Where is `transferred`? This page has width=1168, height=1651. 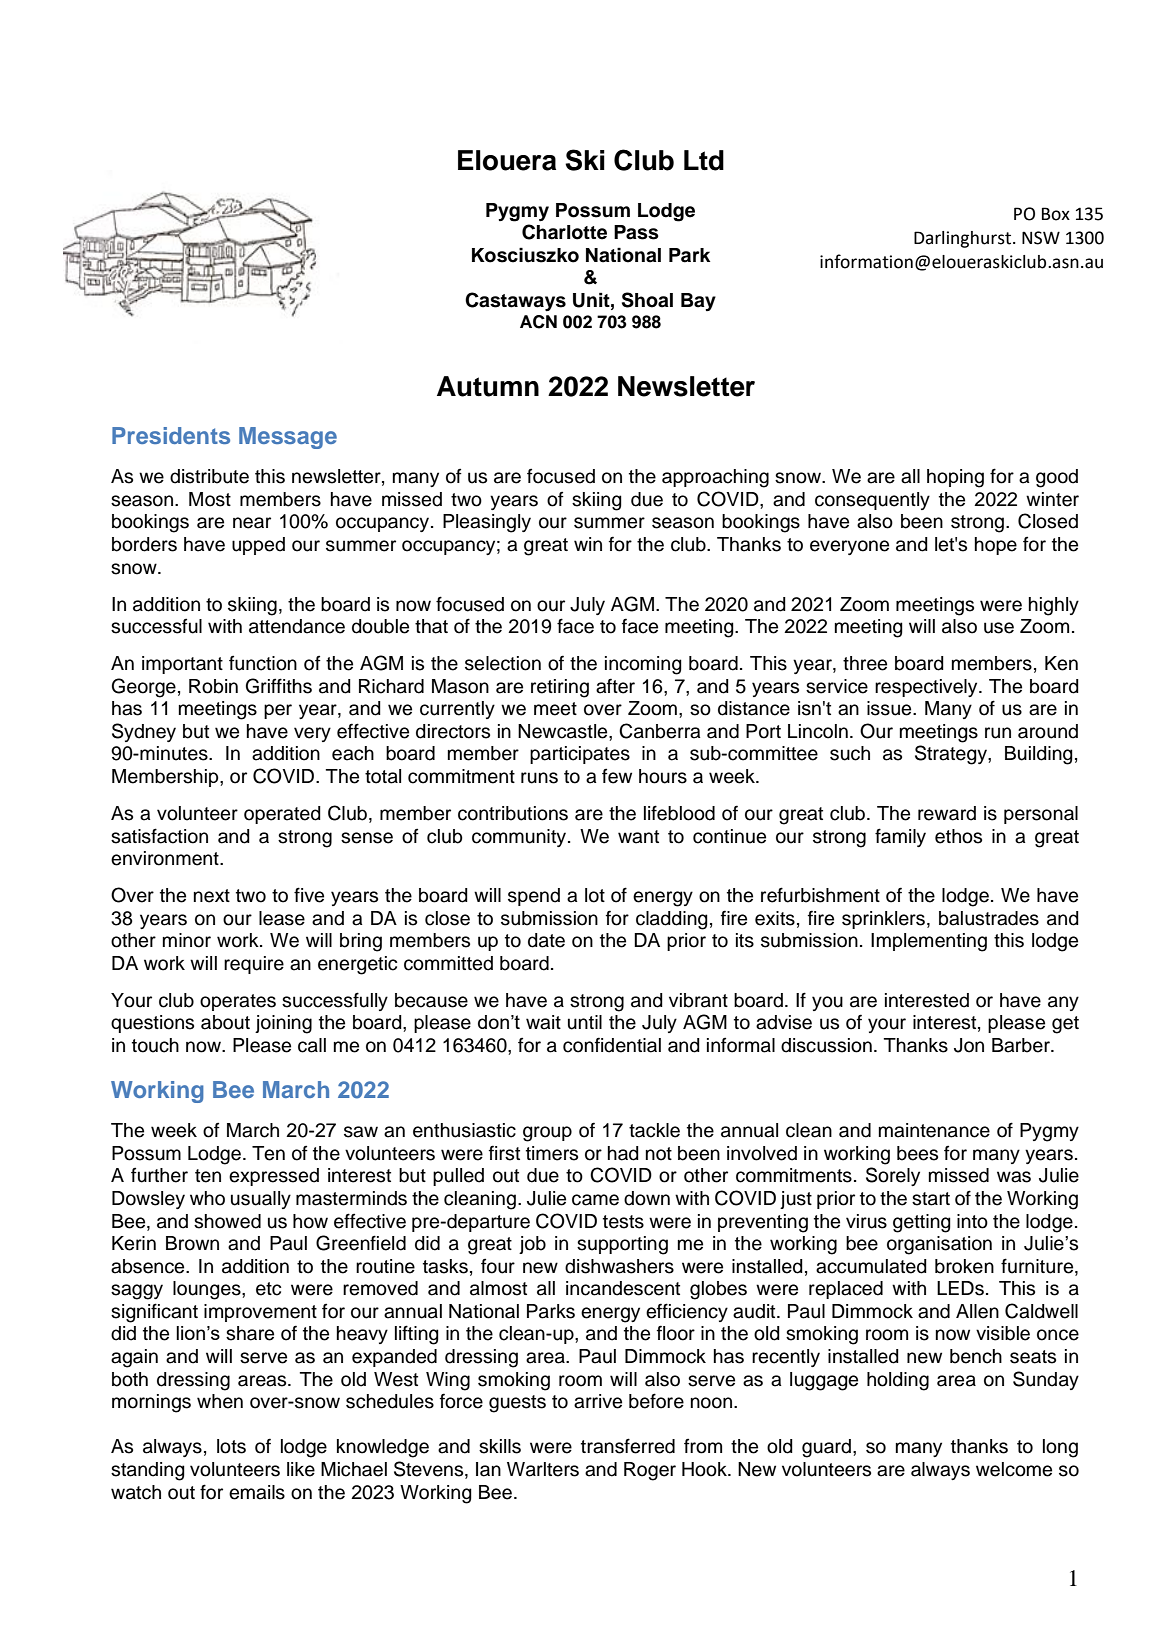 transferred is located at coordinates (628, 1446).
